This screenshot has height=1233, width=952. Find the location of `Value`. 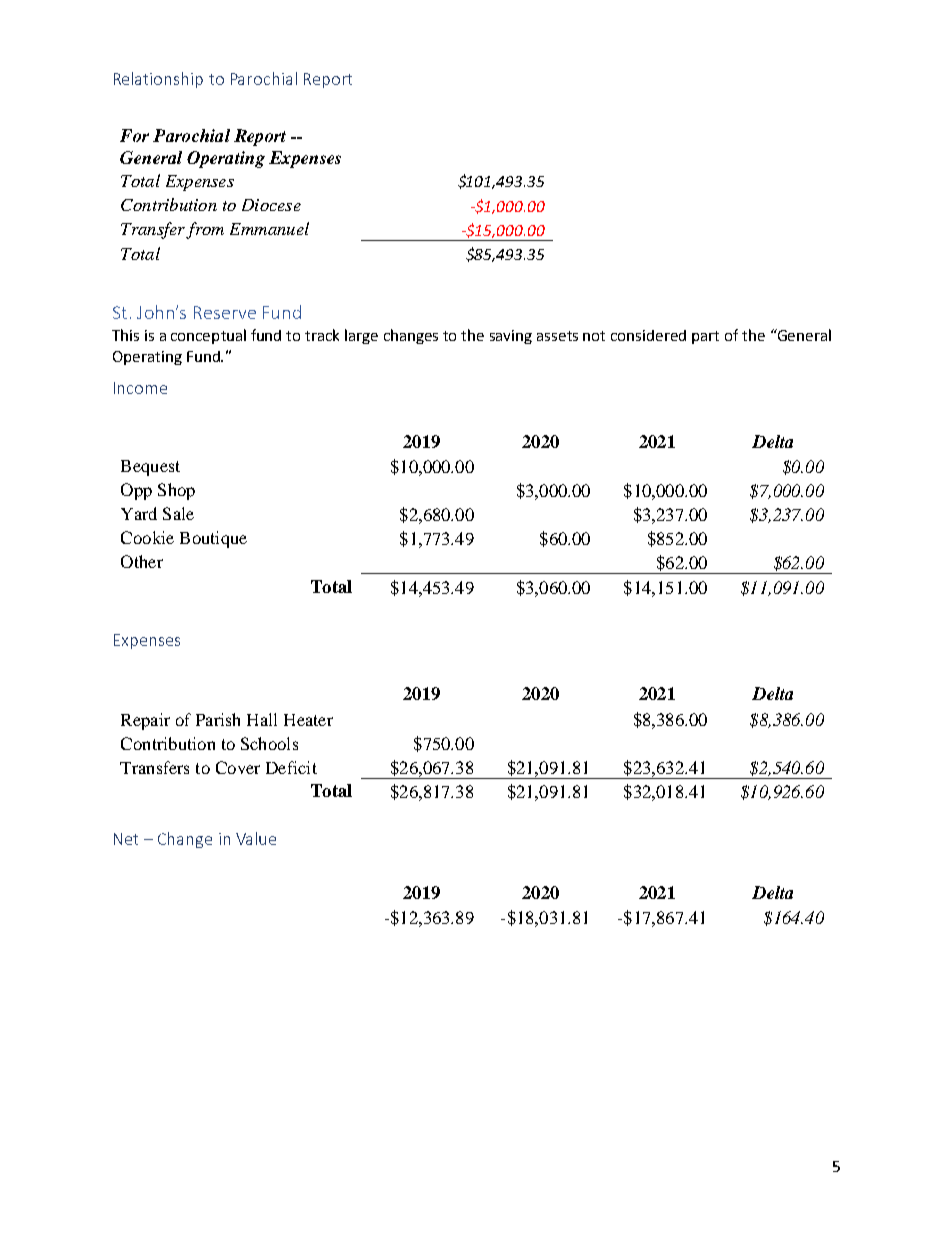

Value is located at coordinates (256, 838).
